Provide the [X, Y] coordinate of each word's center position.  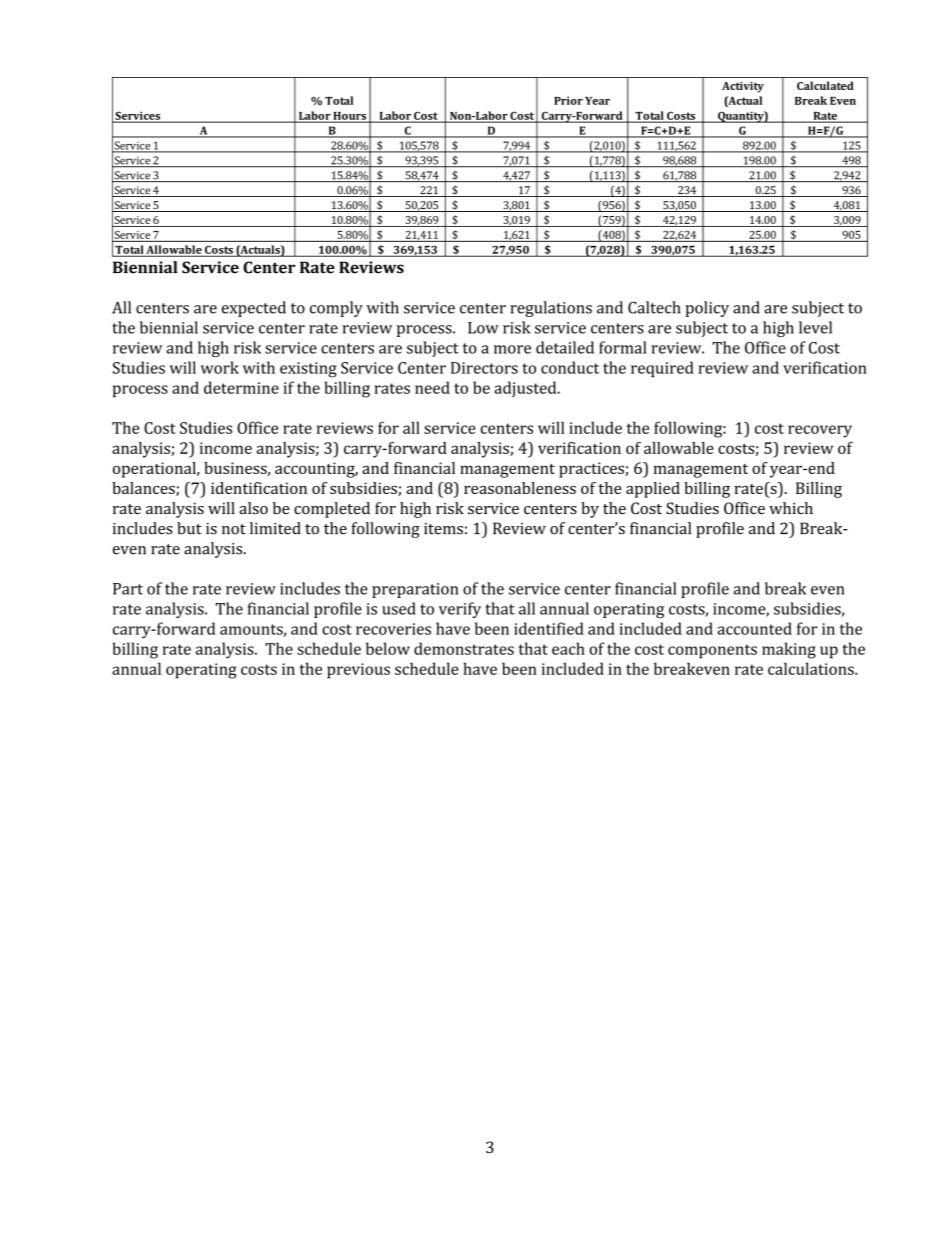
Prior [568, 100]
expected [254, 309]
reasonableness [520, 488]
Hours [349, 117]
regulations [551, 309]
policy [707, 309]
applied [653, 490]
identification [259, 488]
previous [358, 671]
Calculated [825, 85]
